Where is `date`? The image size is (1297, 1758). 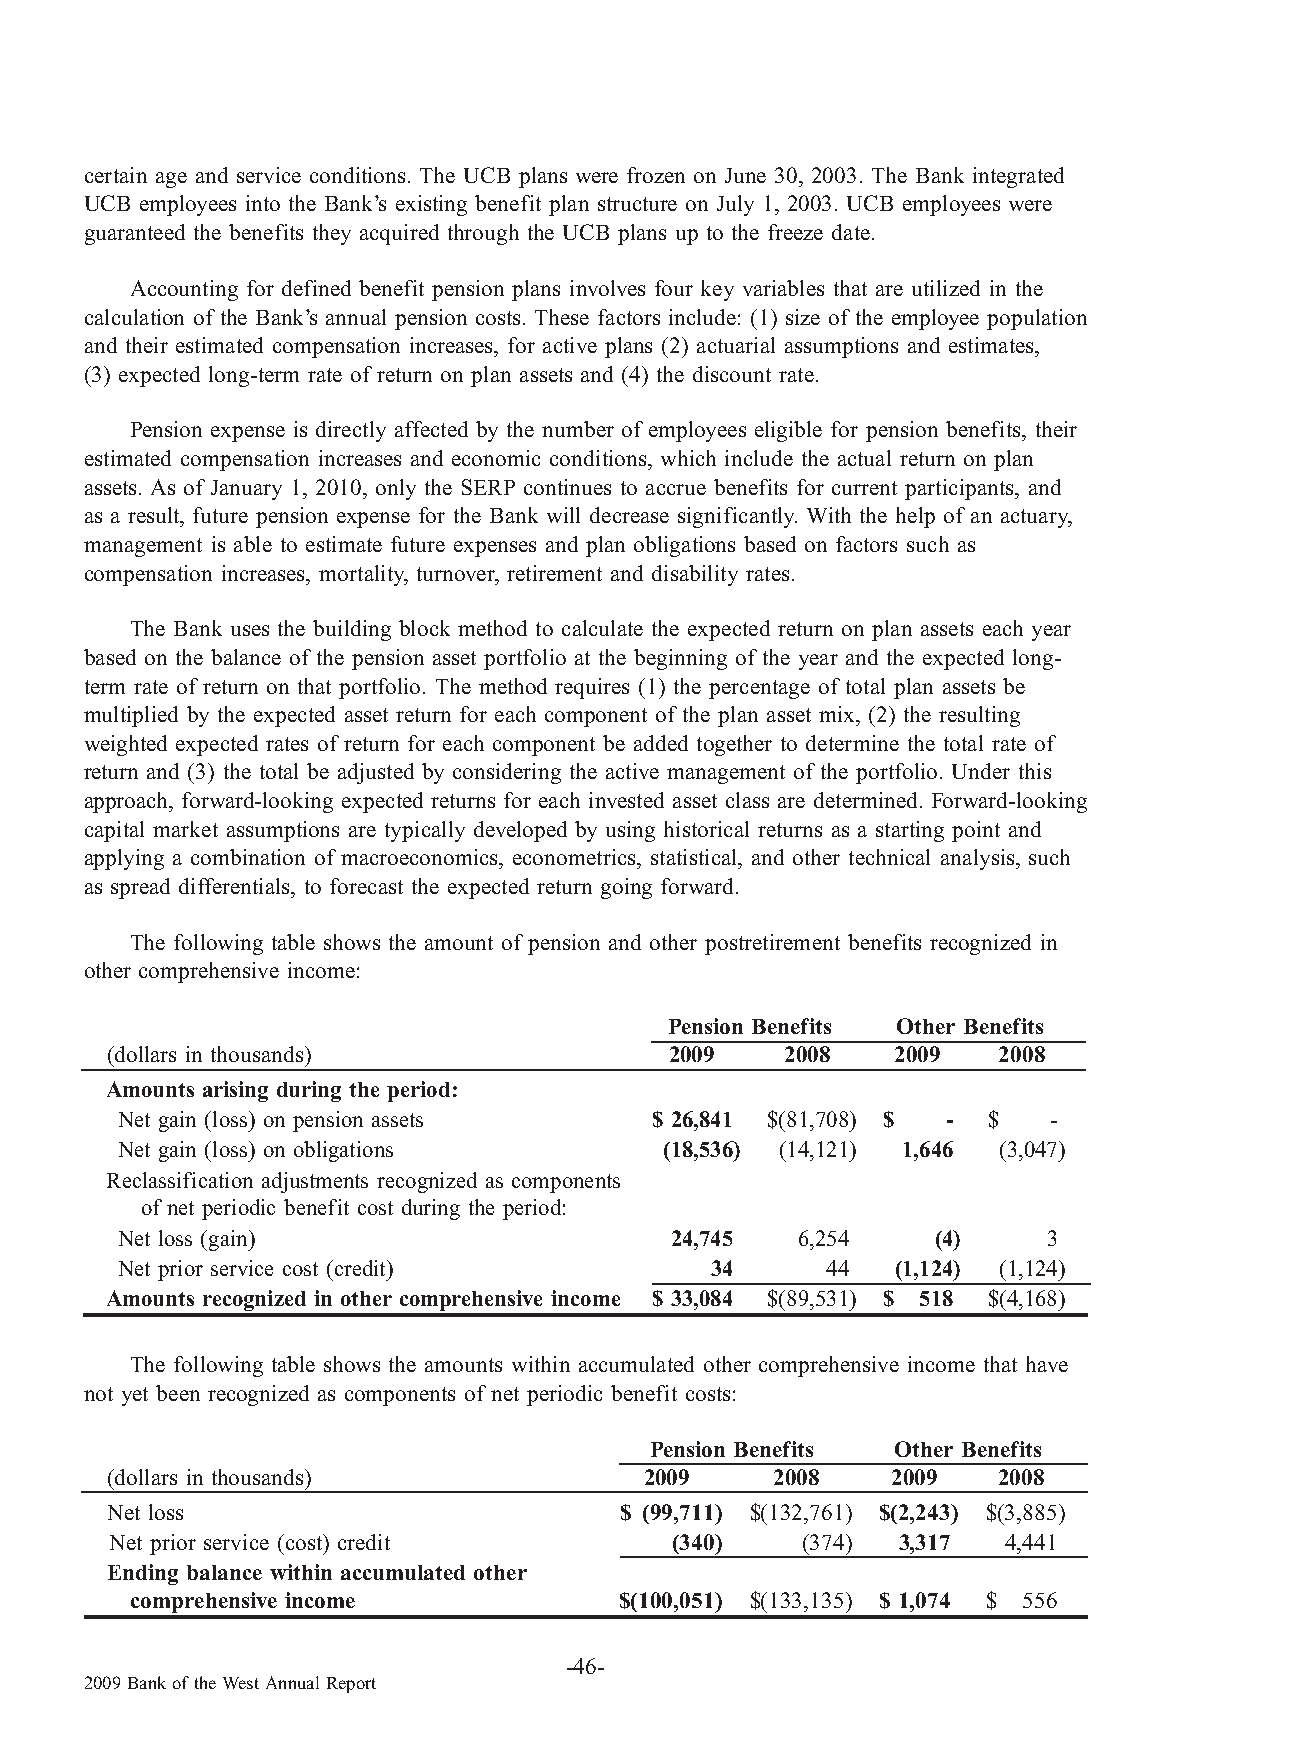 date is located at coordinates (851, 232).
